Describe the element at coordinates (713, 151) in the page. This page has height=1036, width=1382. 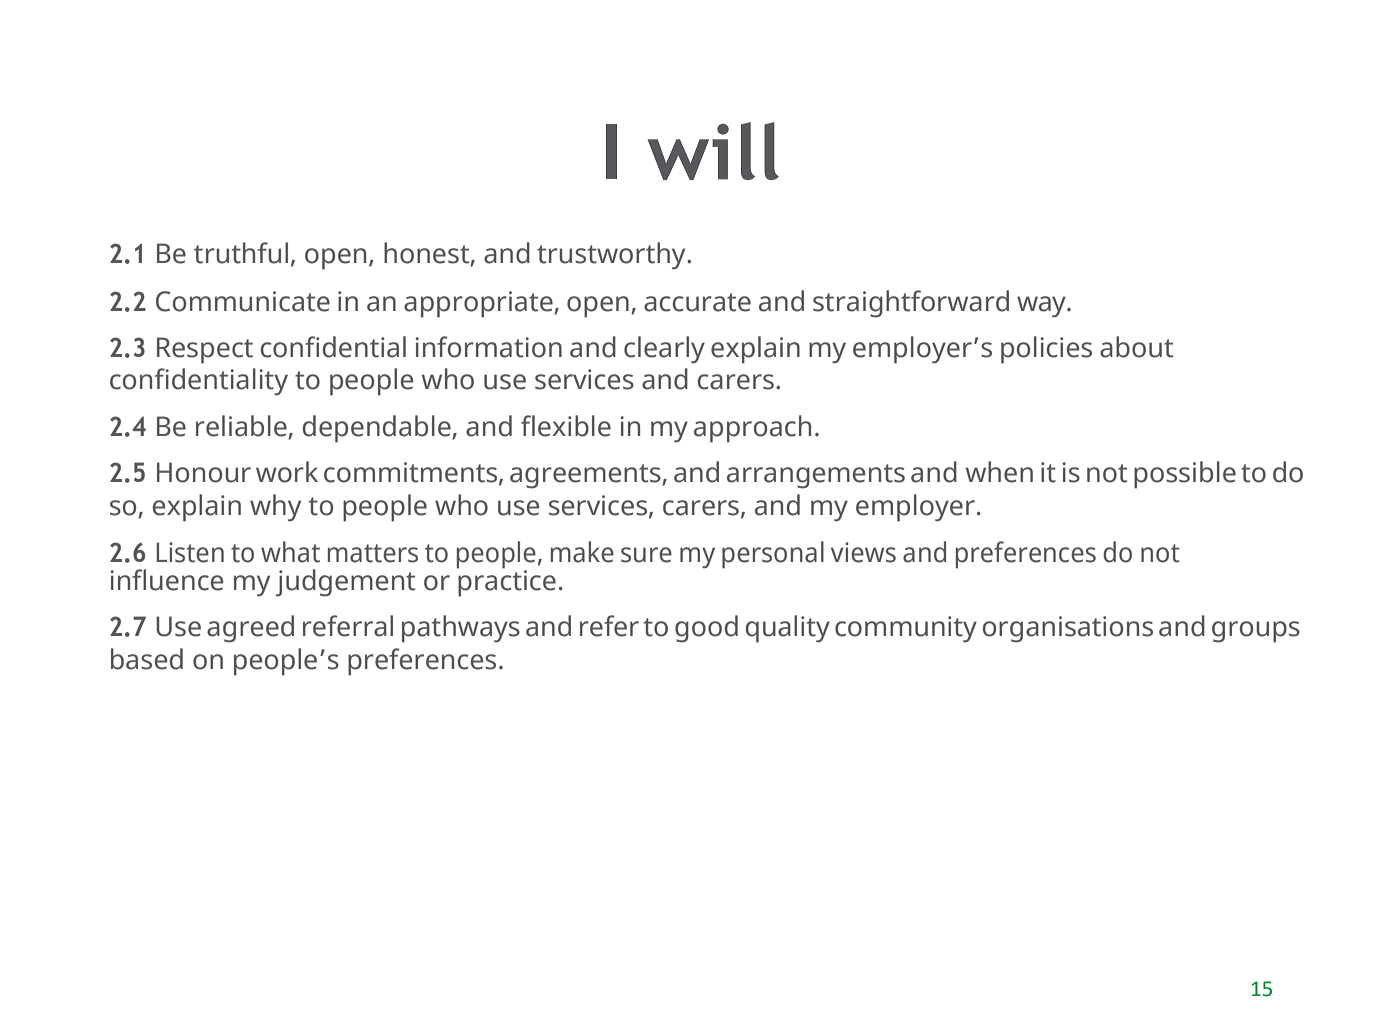
I see `will` at that location.
